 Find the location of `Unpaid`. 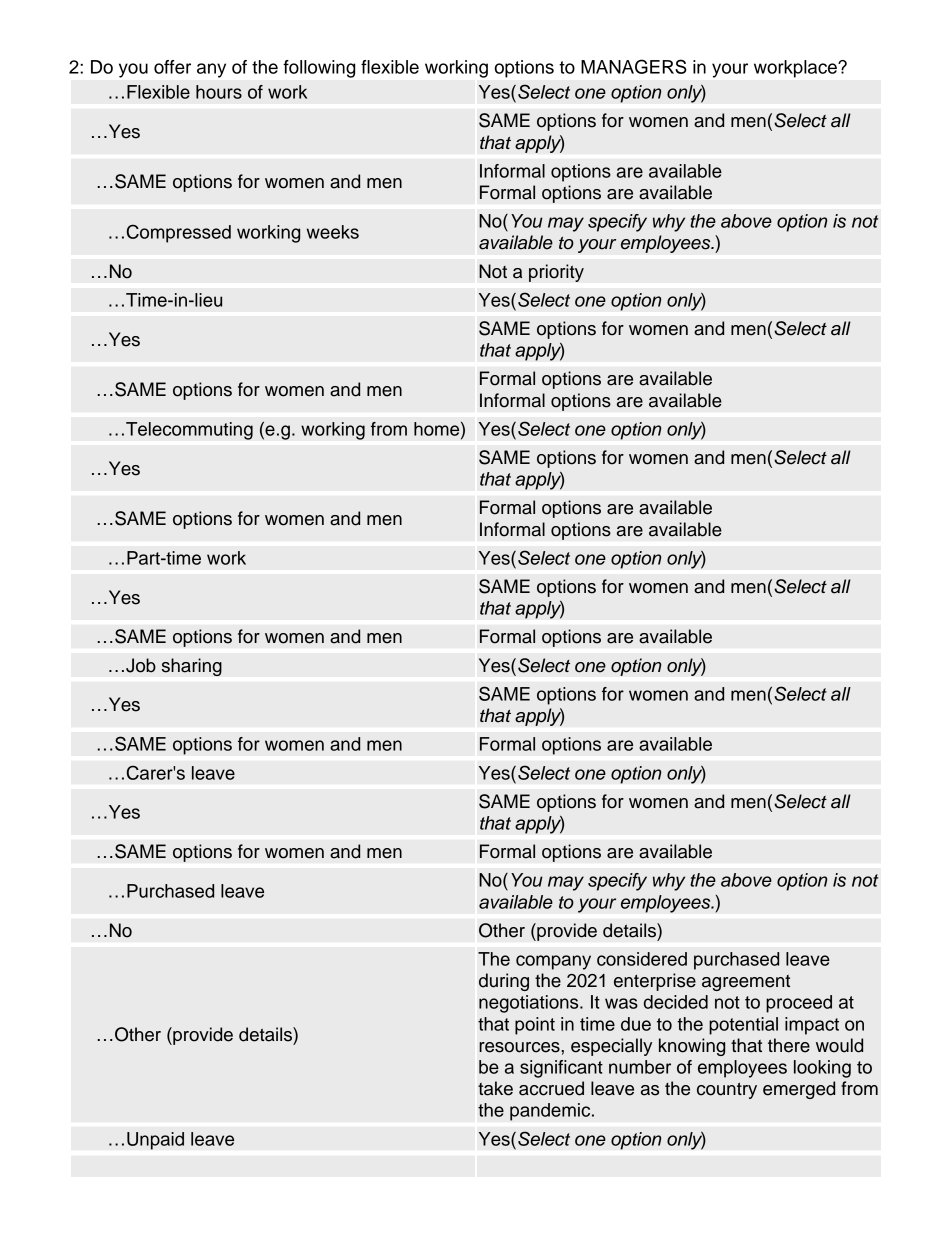

Unpaid is located at coordinates (155, 1141).
